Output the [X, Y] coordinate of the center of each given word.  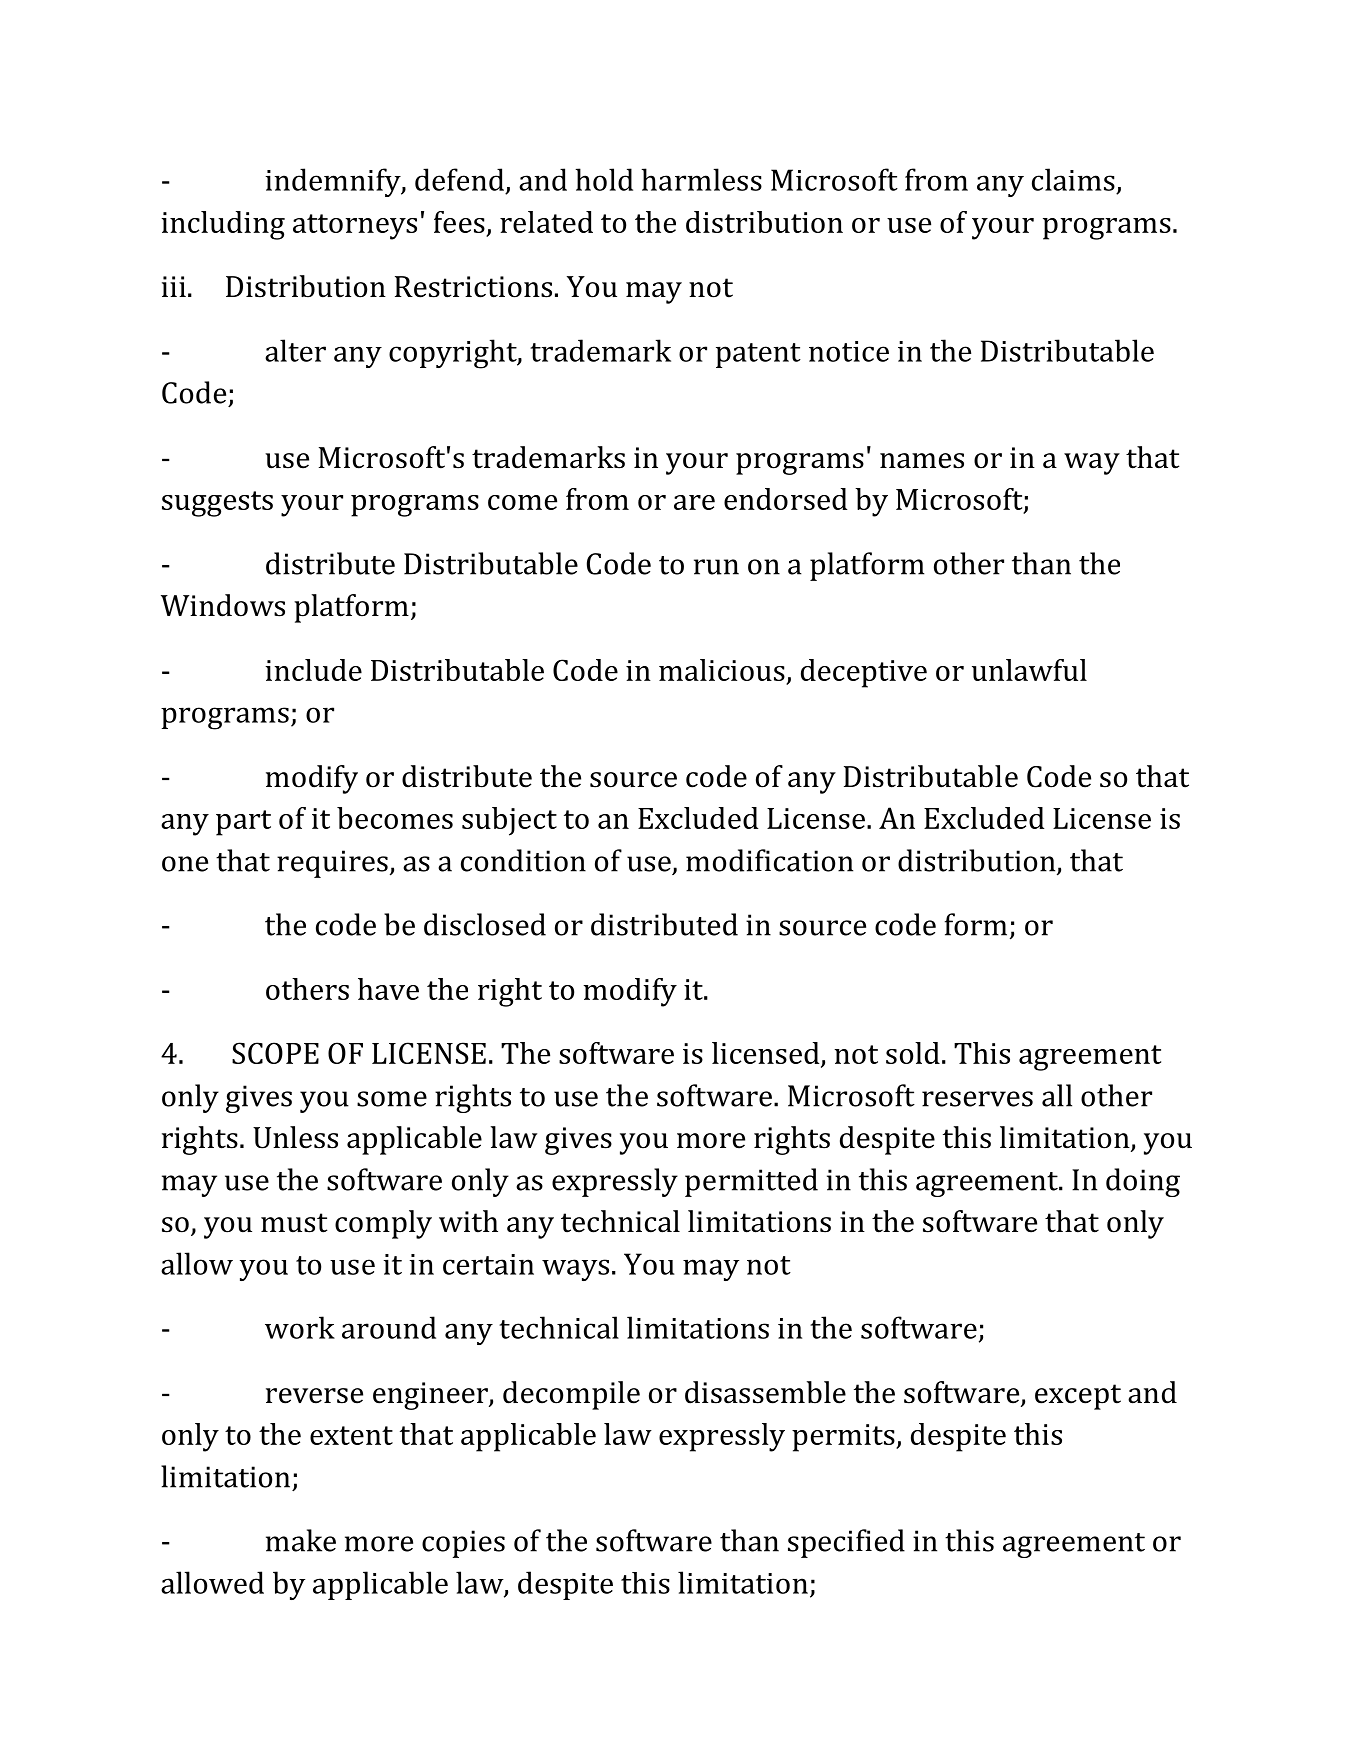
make [301, 1540]
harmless [701, 179]
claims [1073, 179]
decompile [571, 1395]
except [1078, 1397]
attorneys [355, 227]
